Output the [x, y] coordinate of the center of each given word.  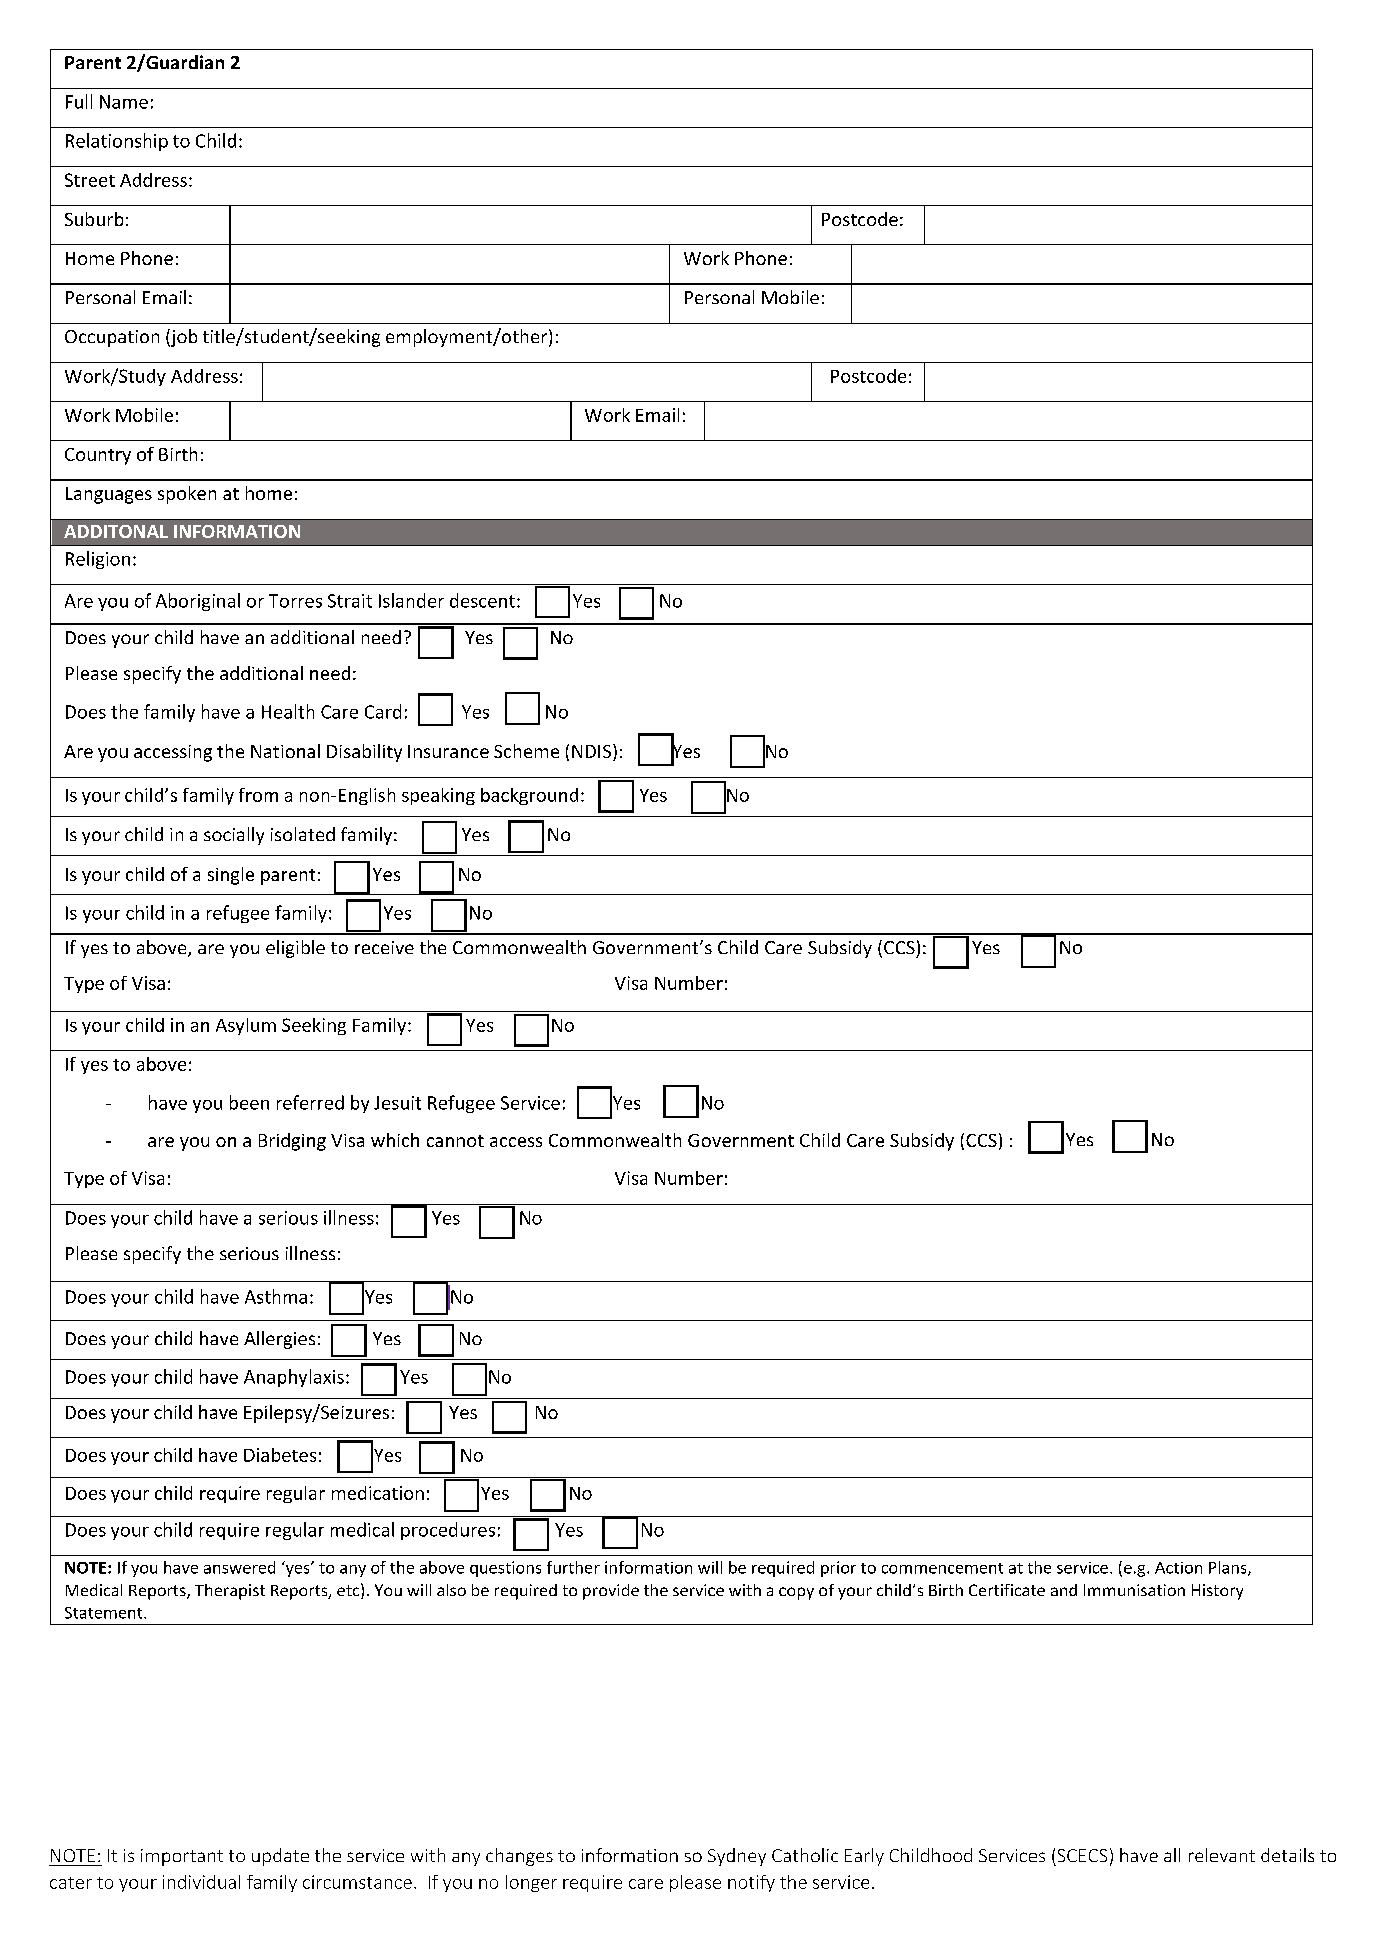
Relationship [117, 142]
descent [482, 600]
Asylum [246, 1026]
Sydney [737, 1857]
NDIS [593, 752]
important [182, 1857]
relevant [1222, 1855]
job [183, 338]
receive [384, 947]
